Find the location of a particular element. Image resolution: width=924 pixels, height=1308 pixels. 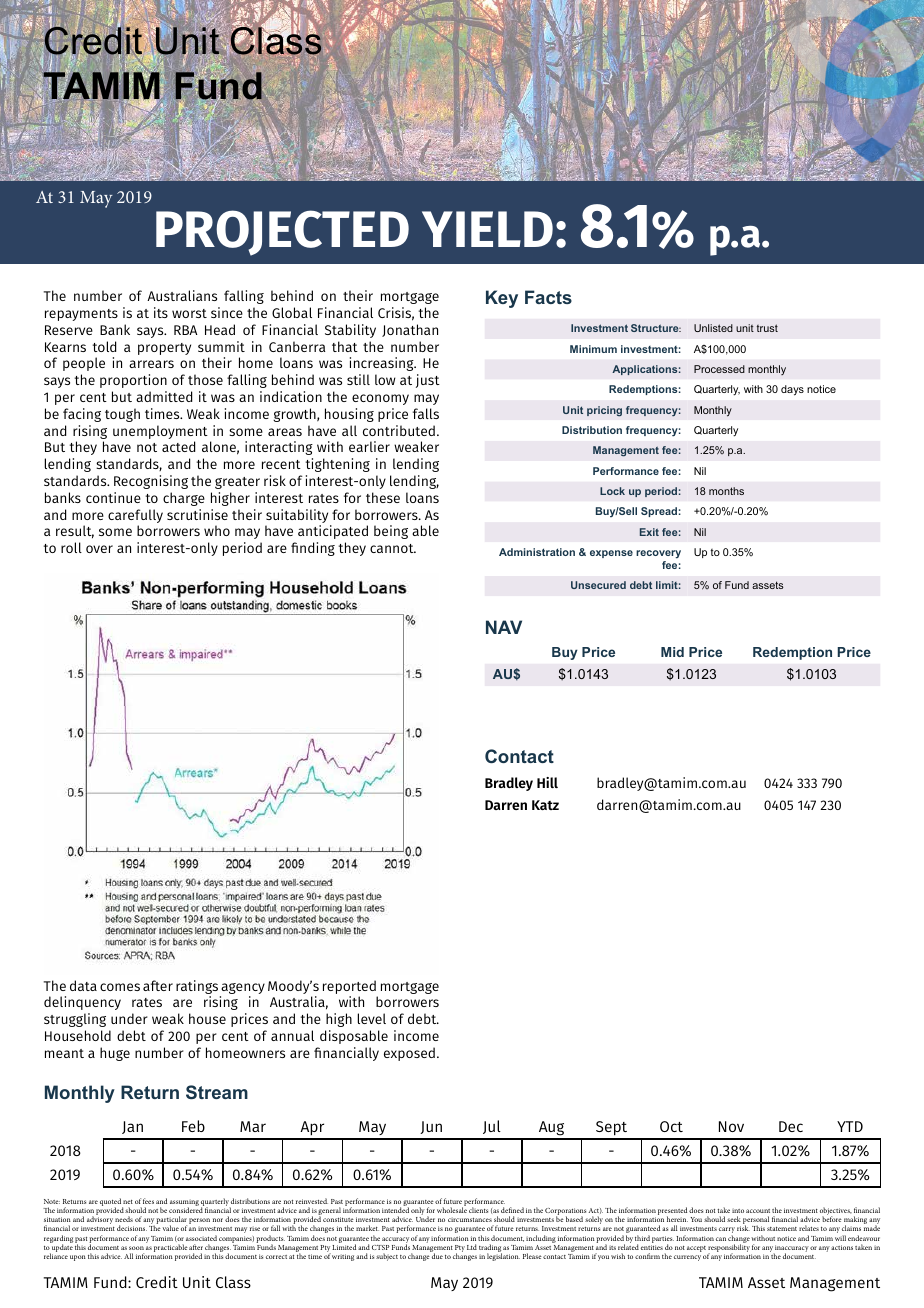

carefully is located at coordinates (135, 516).
